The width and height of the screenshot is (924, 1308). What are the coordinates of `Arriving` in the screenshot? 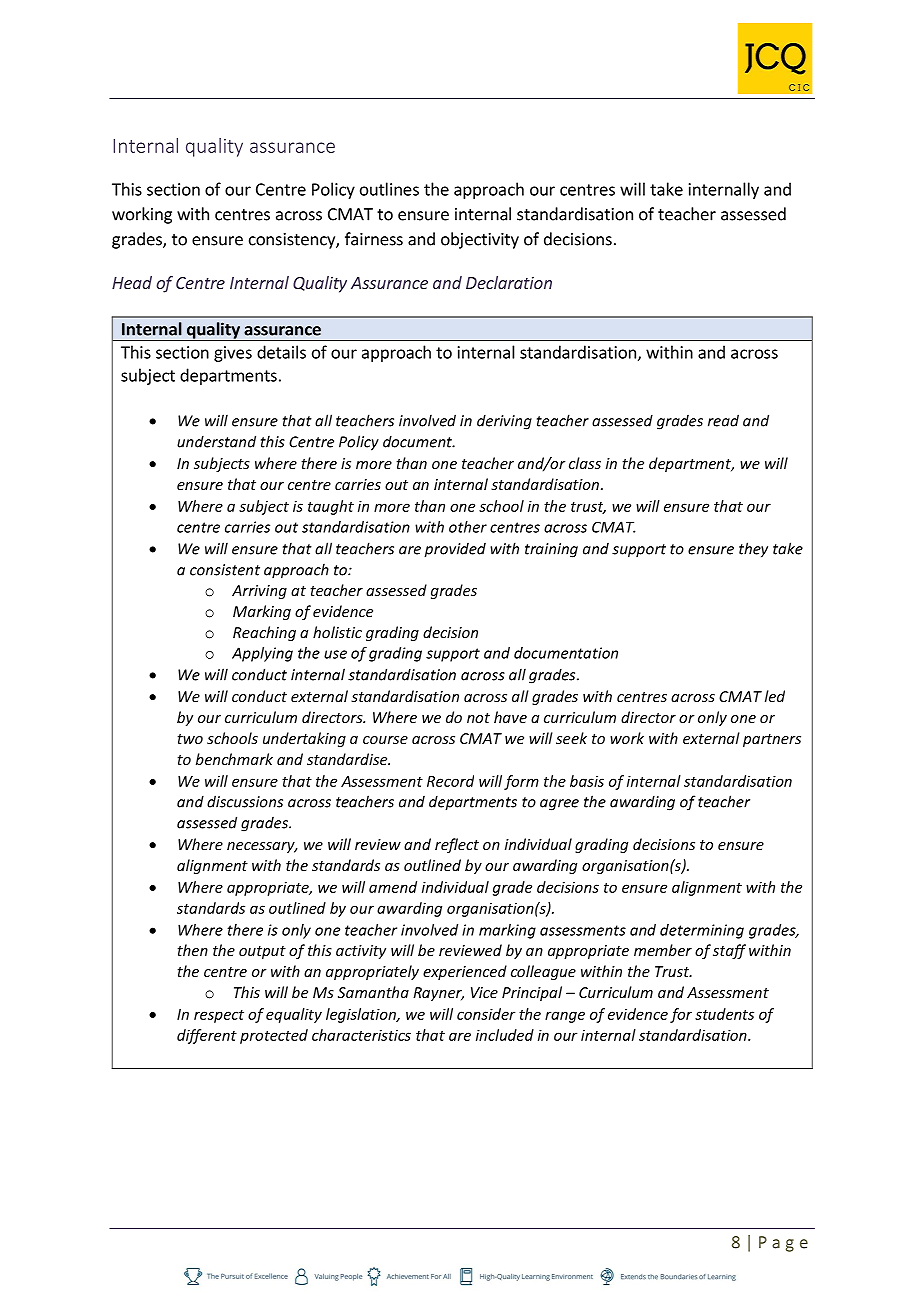 It's located at (259, 592).
